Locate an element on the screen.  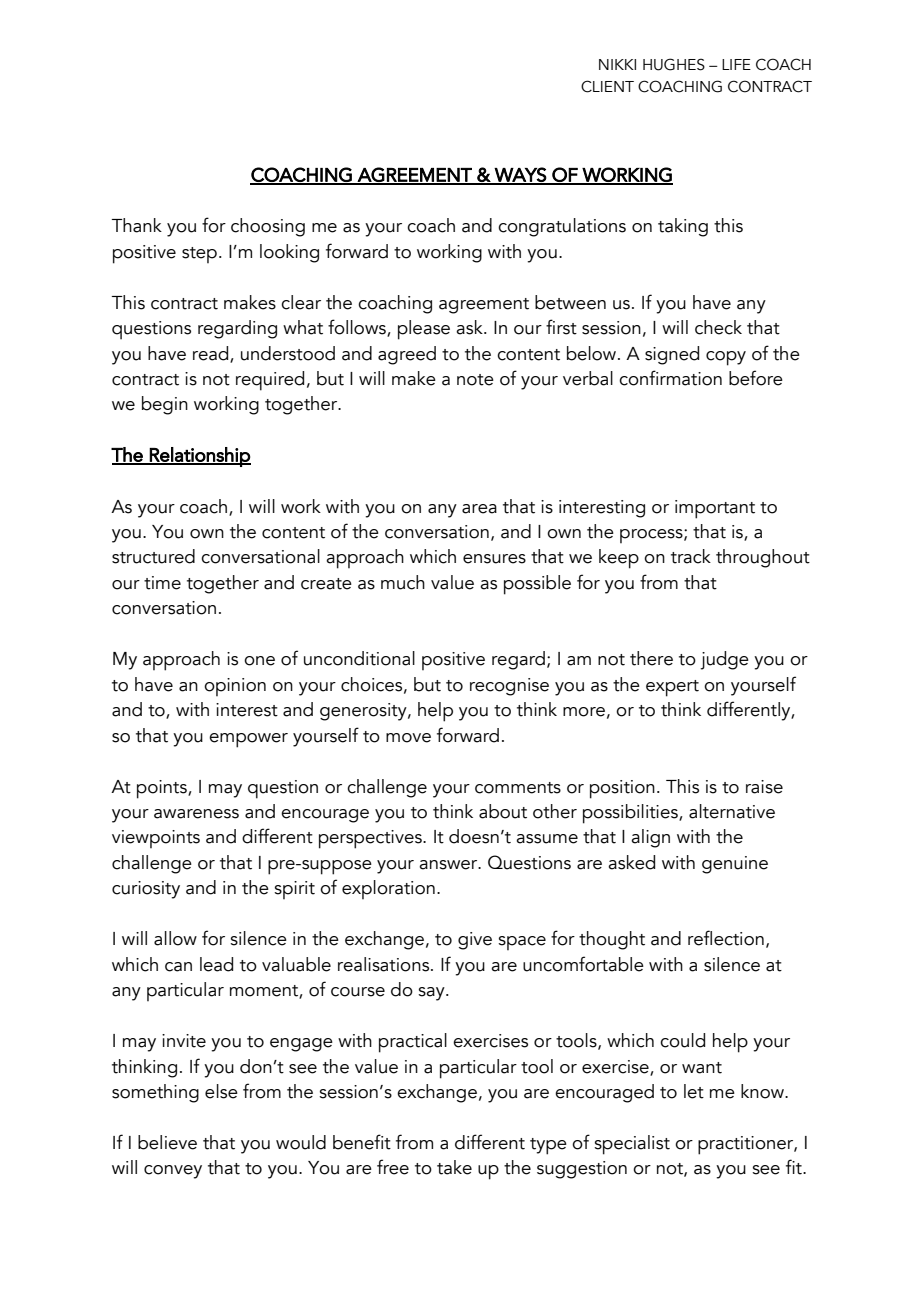
there is located at coordinates (651, 658).
